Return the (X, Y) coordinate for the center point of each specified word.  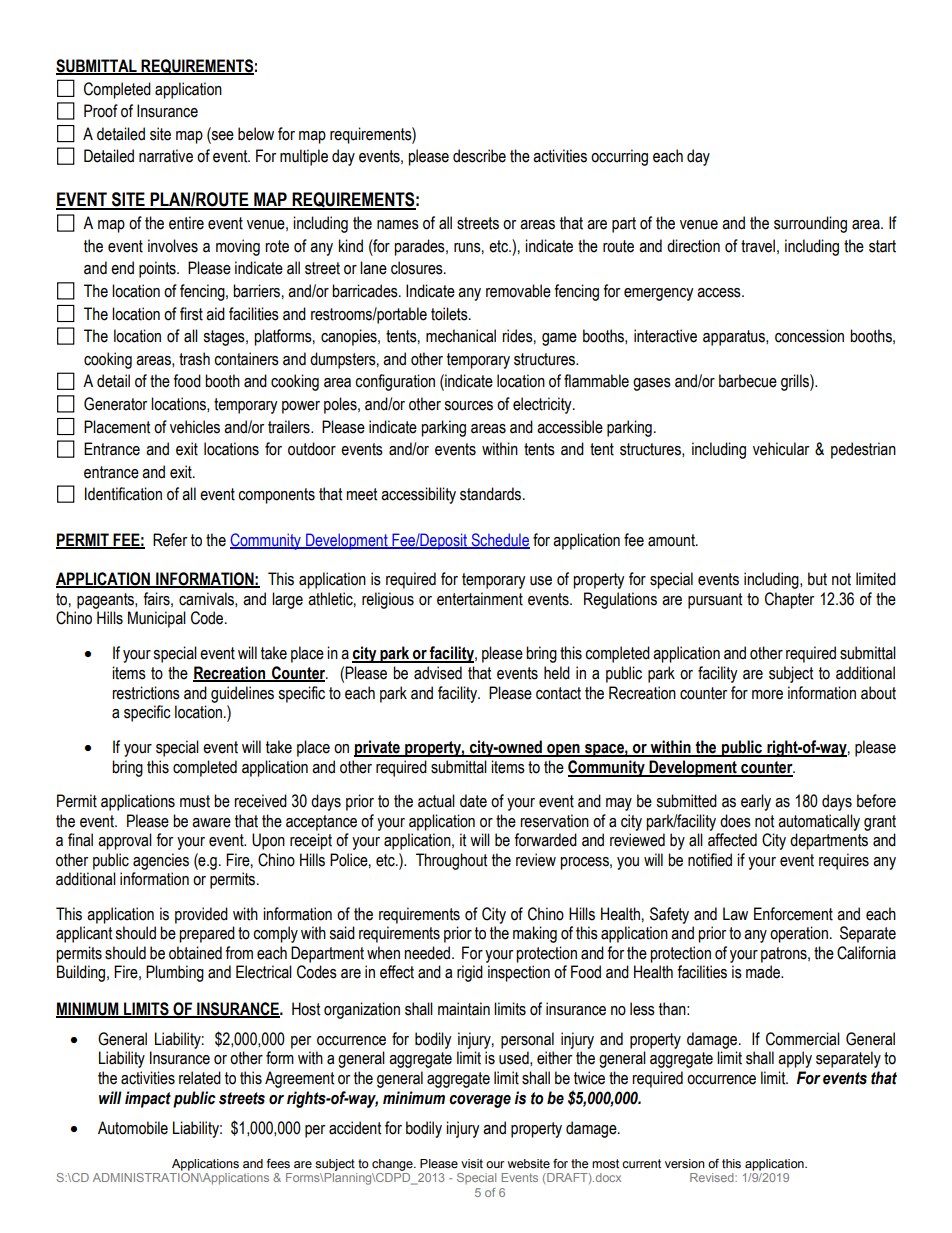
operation (799, 934)
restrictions (146, 693)
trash (194, 359)
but (817, 579)
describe (479, 156)
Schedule (499, 540)
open (563, 750)
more (767, 695)
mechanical (461, 336)
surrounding (810, 224)
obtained (195, 953)
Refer (170, 540)
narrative (166, 156)
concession (809, 336)
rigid (470, 973)
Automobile (133, 1128)
